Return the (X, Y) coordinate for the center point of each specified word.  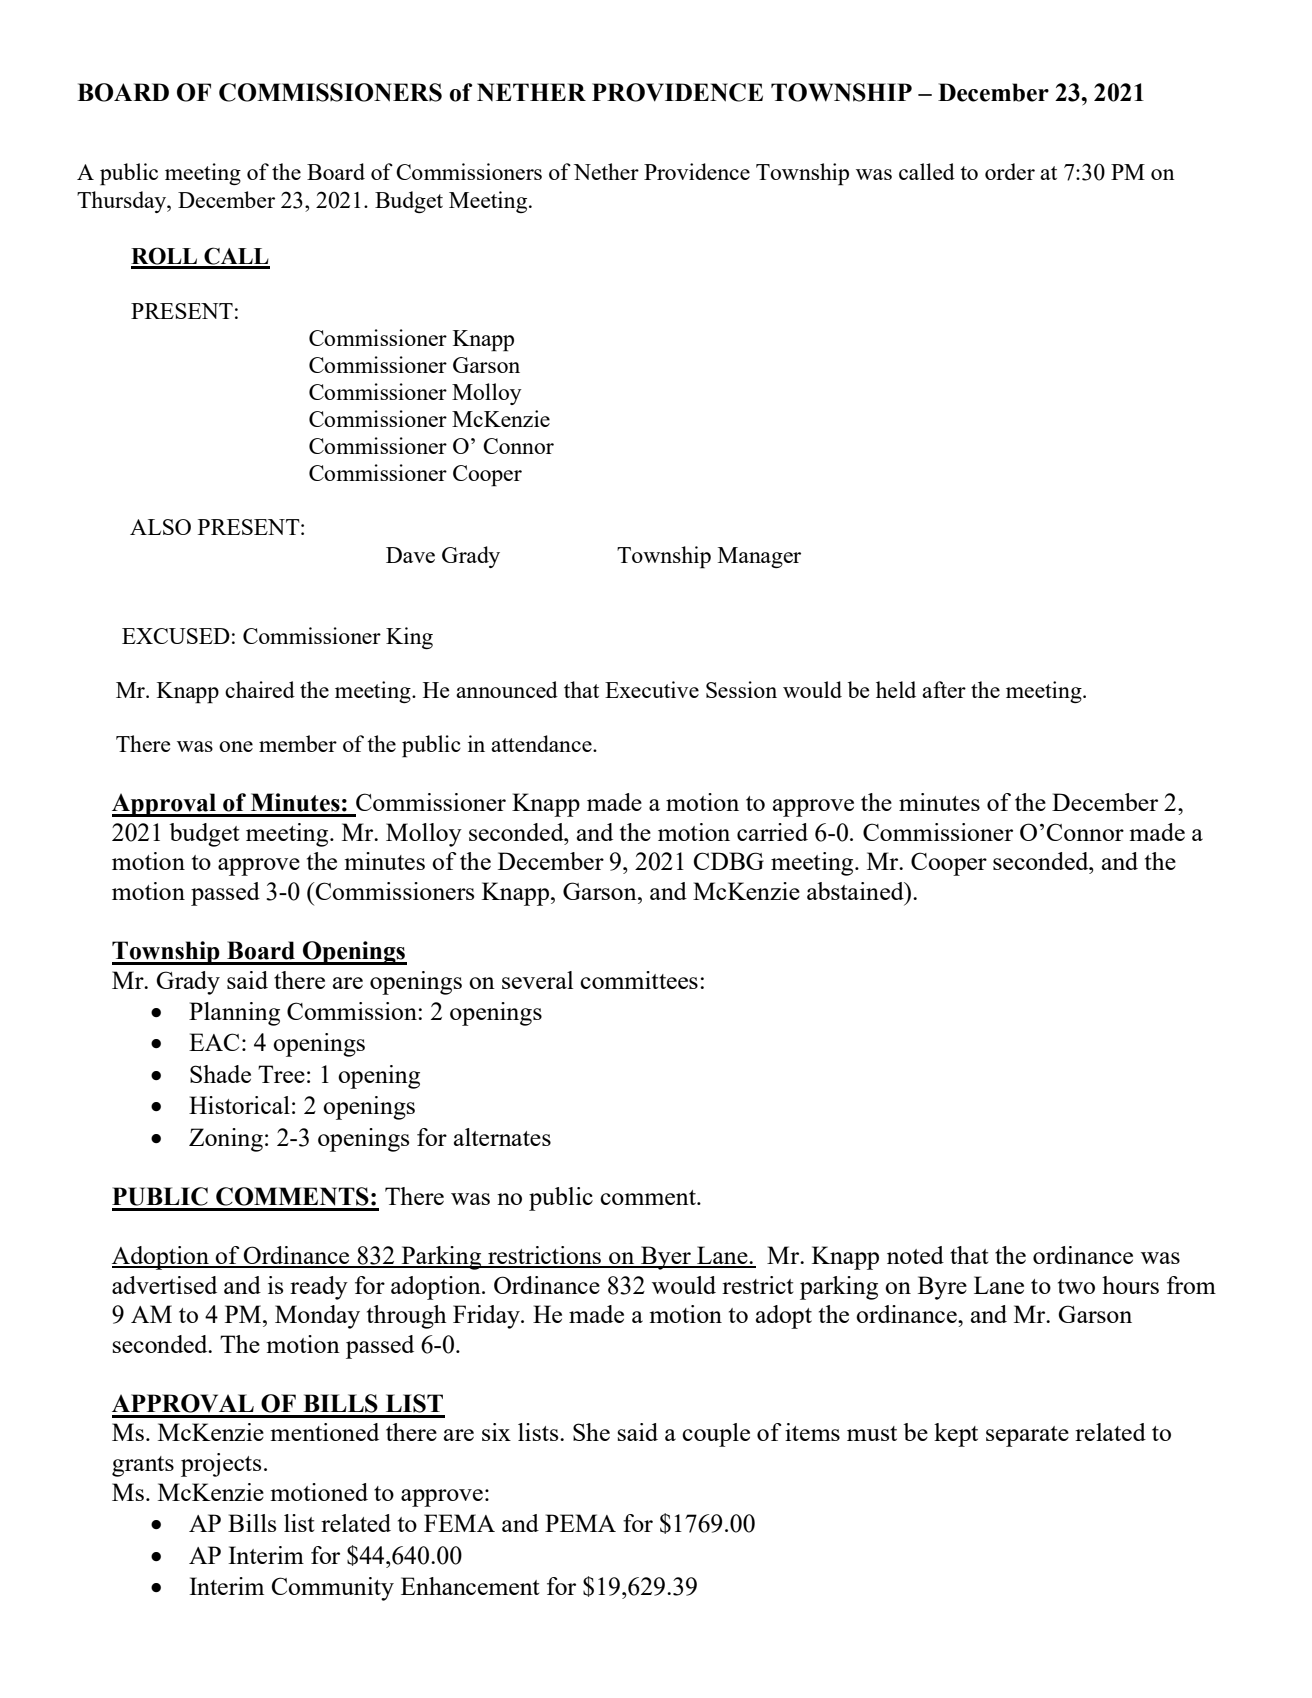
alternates (502, 1137)
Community (333, 1589)
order (1010, 171)
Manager (759, 557)
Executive (652, 689)
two (1076, 1286)
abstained (856, 891)
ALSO (160, 527)
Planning (234, 1014)
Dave (410, 555)
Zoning (226, 1140)
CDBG (729, 861)
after (944, 689)
